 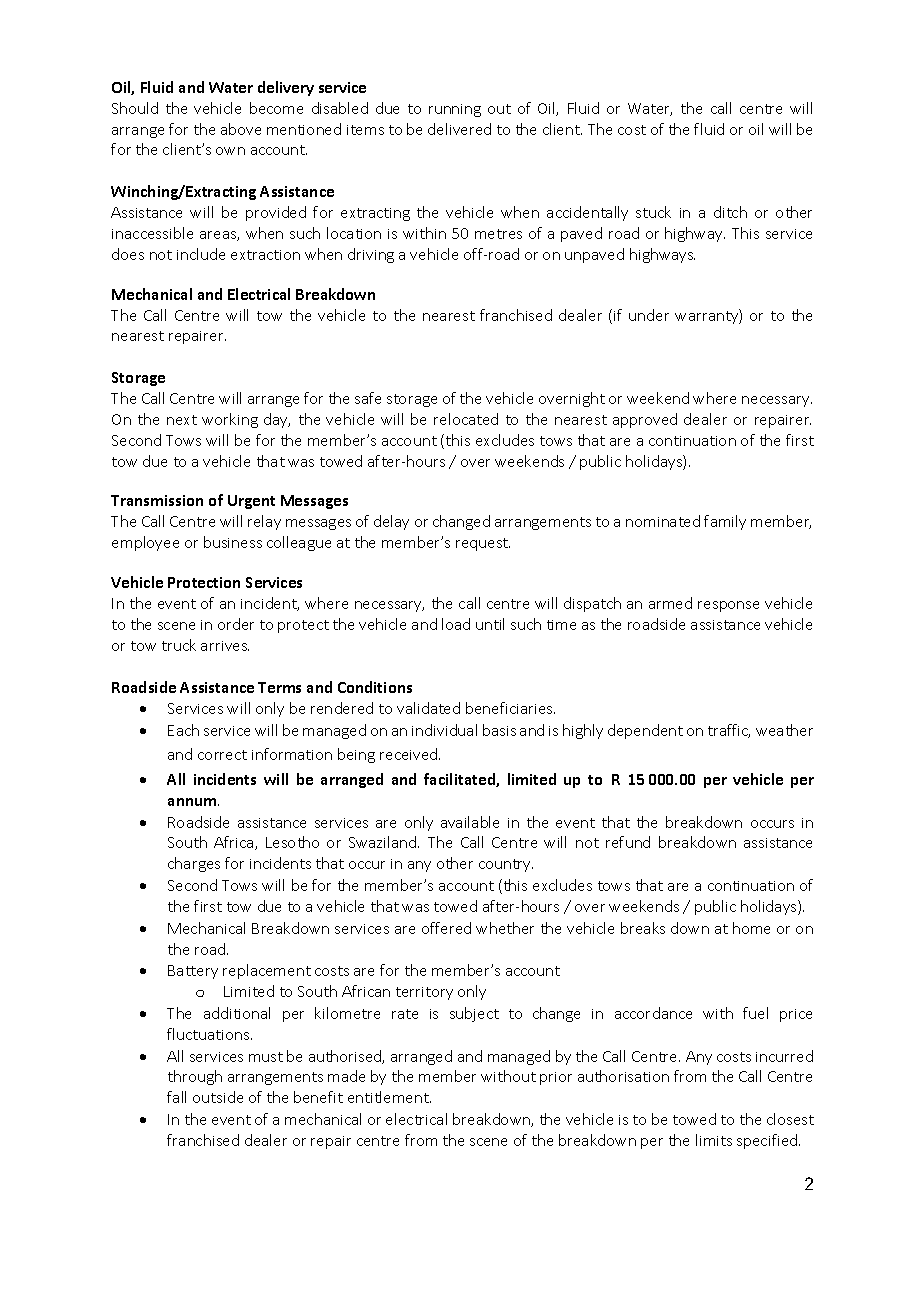 What do you see at coordinates (218, 1097) in the image?
I see `outside` at bounding box center [218, 1097].
